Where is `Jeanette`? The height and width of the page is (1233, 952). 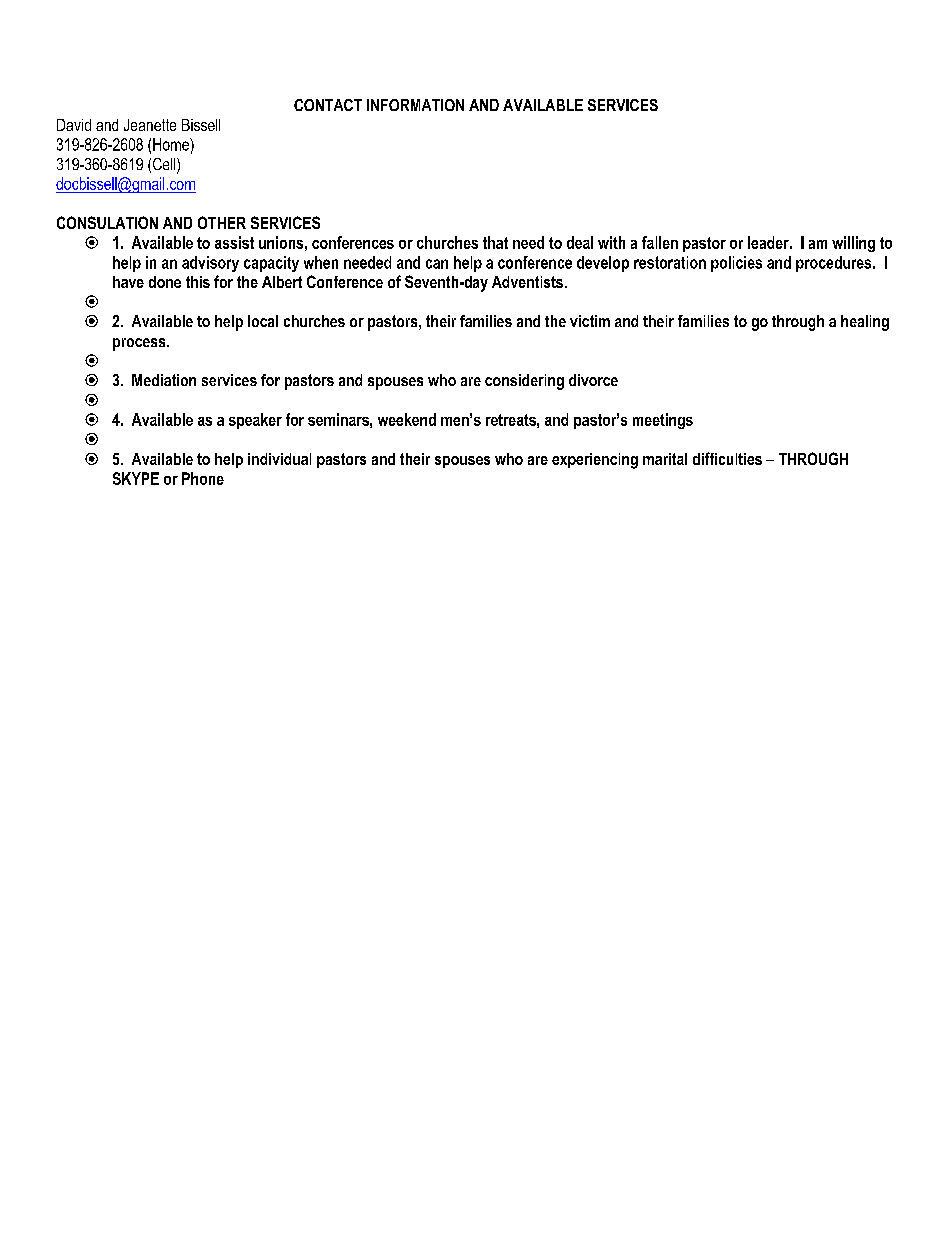 Jeanette is located at coordinates (150, 125).
